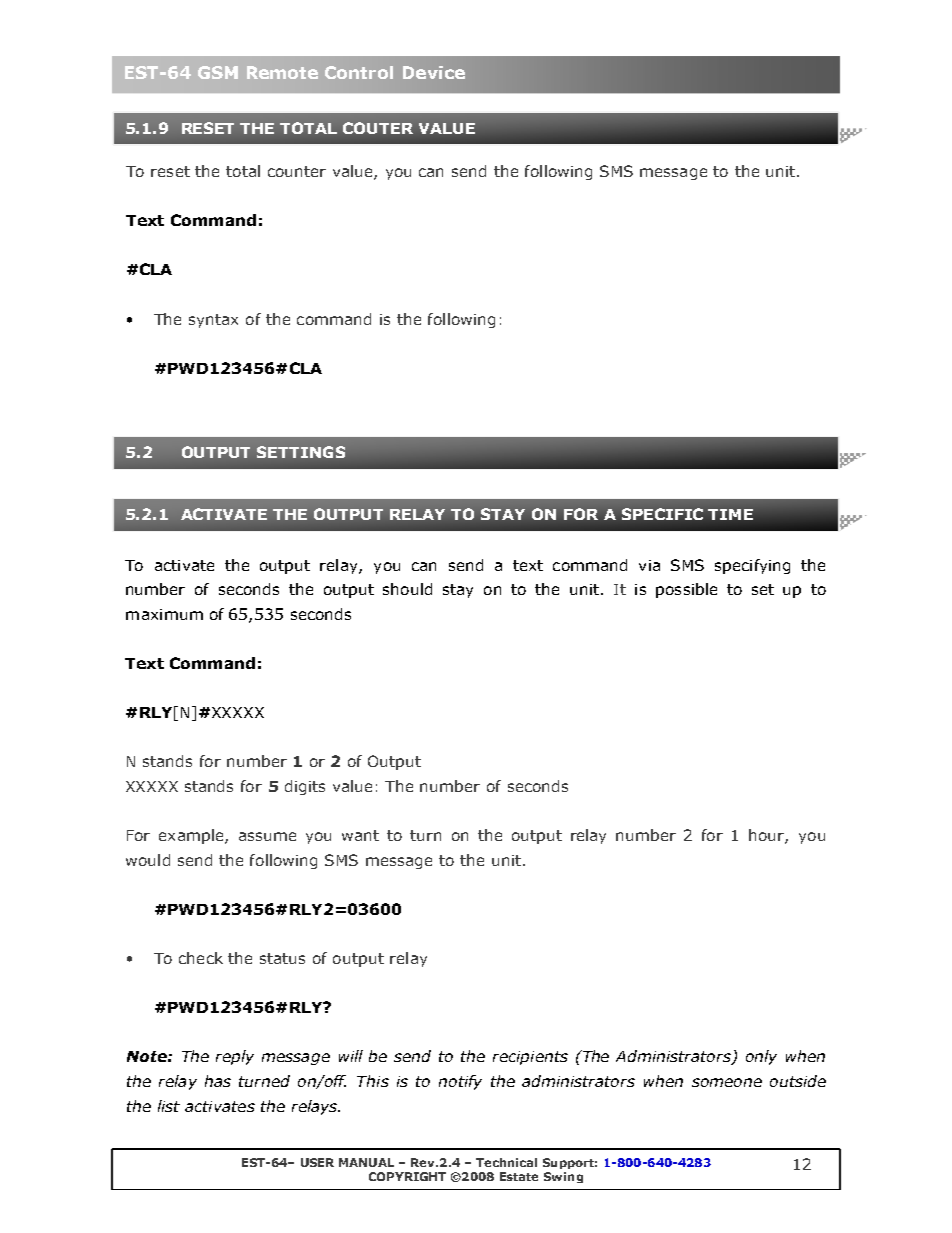  What do you see at coordinates (727, 1082) in the page?
I see `someone` at bounding box center [727, 1082].
